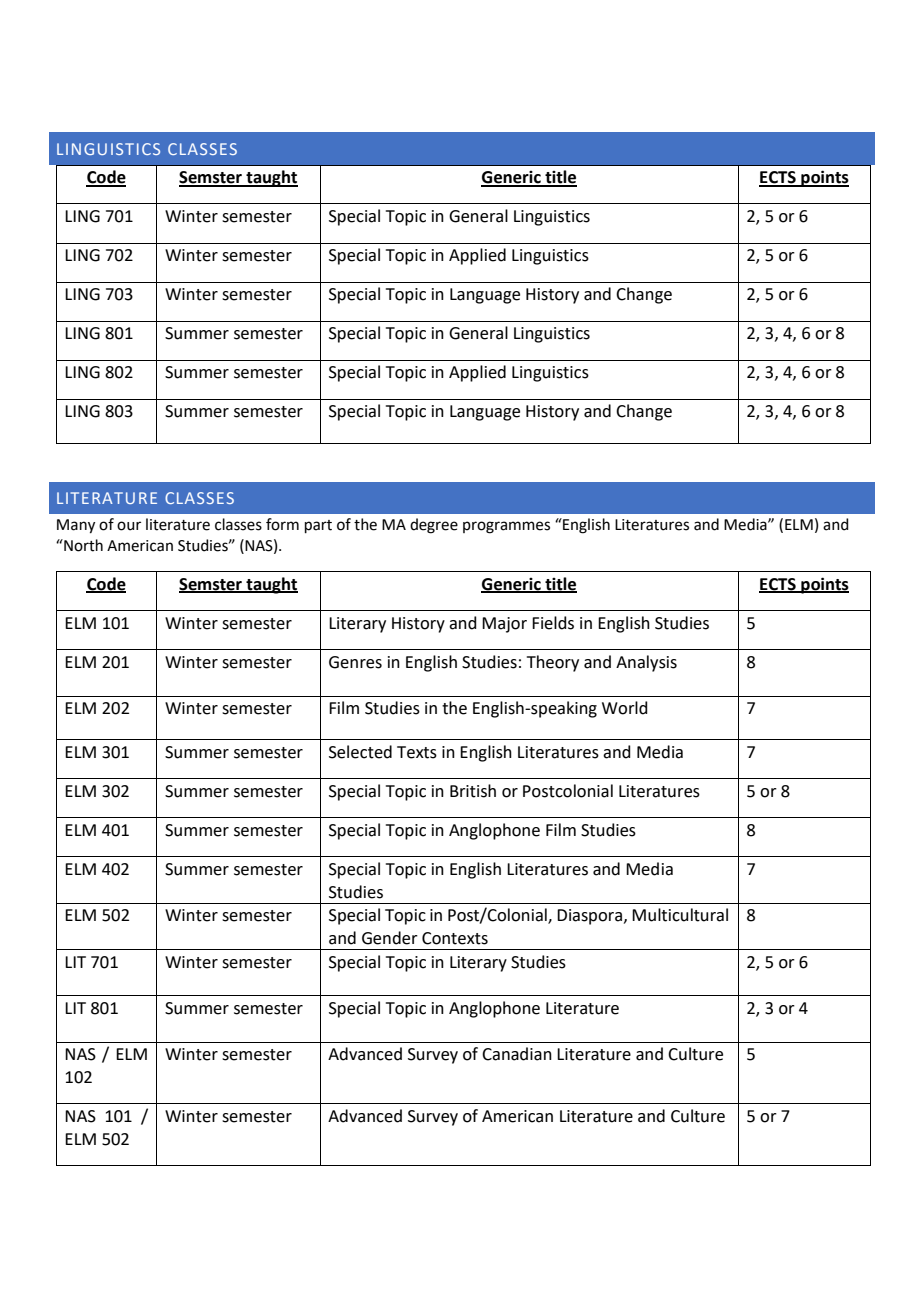  What do you see at coordinates (390, 938) in the document?
I see `Gender` at bounding box center [390, 938].
